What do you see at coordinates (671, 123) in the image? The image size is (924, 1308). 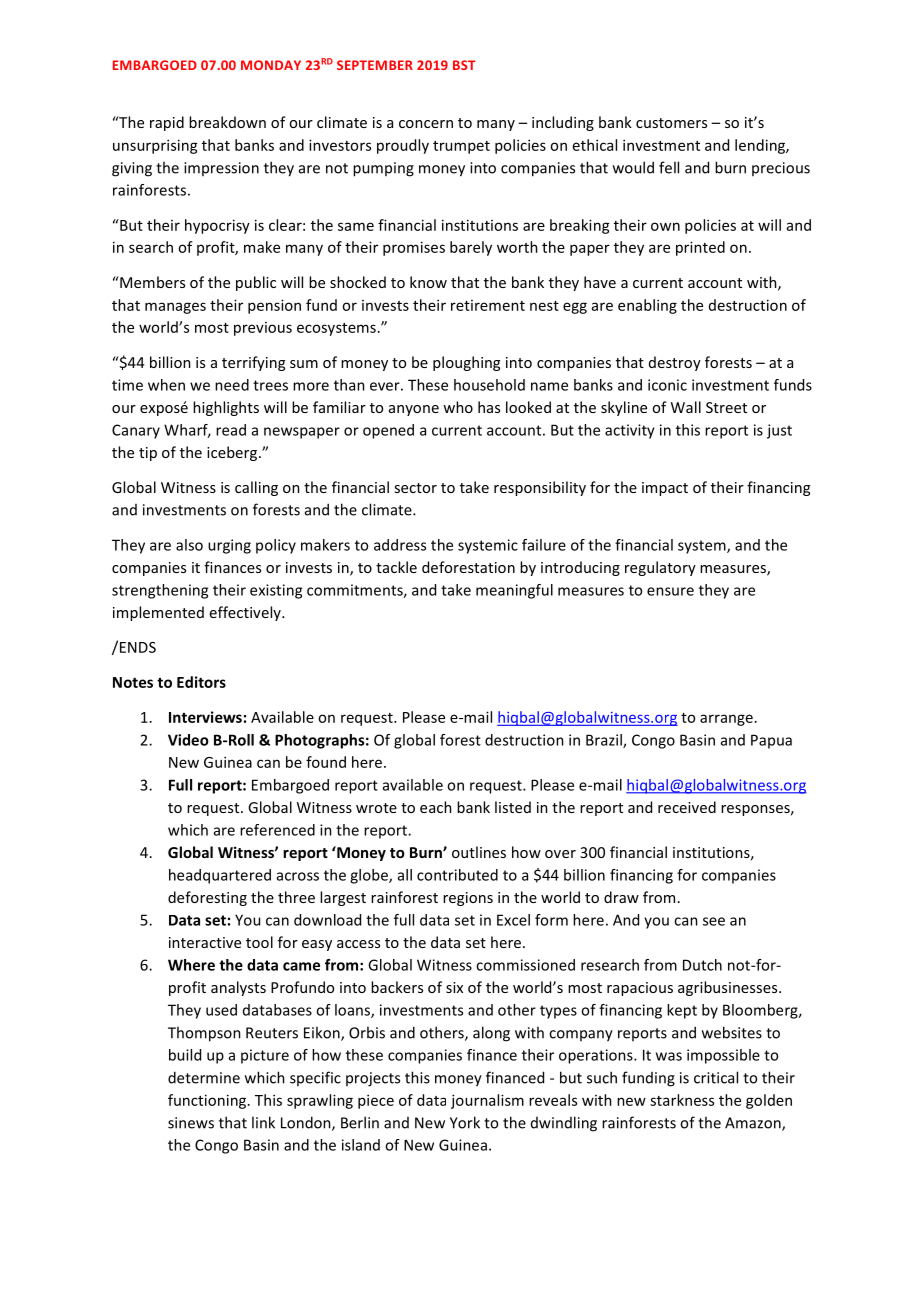 I see `customers` at bounding box center [671, 123].
